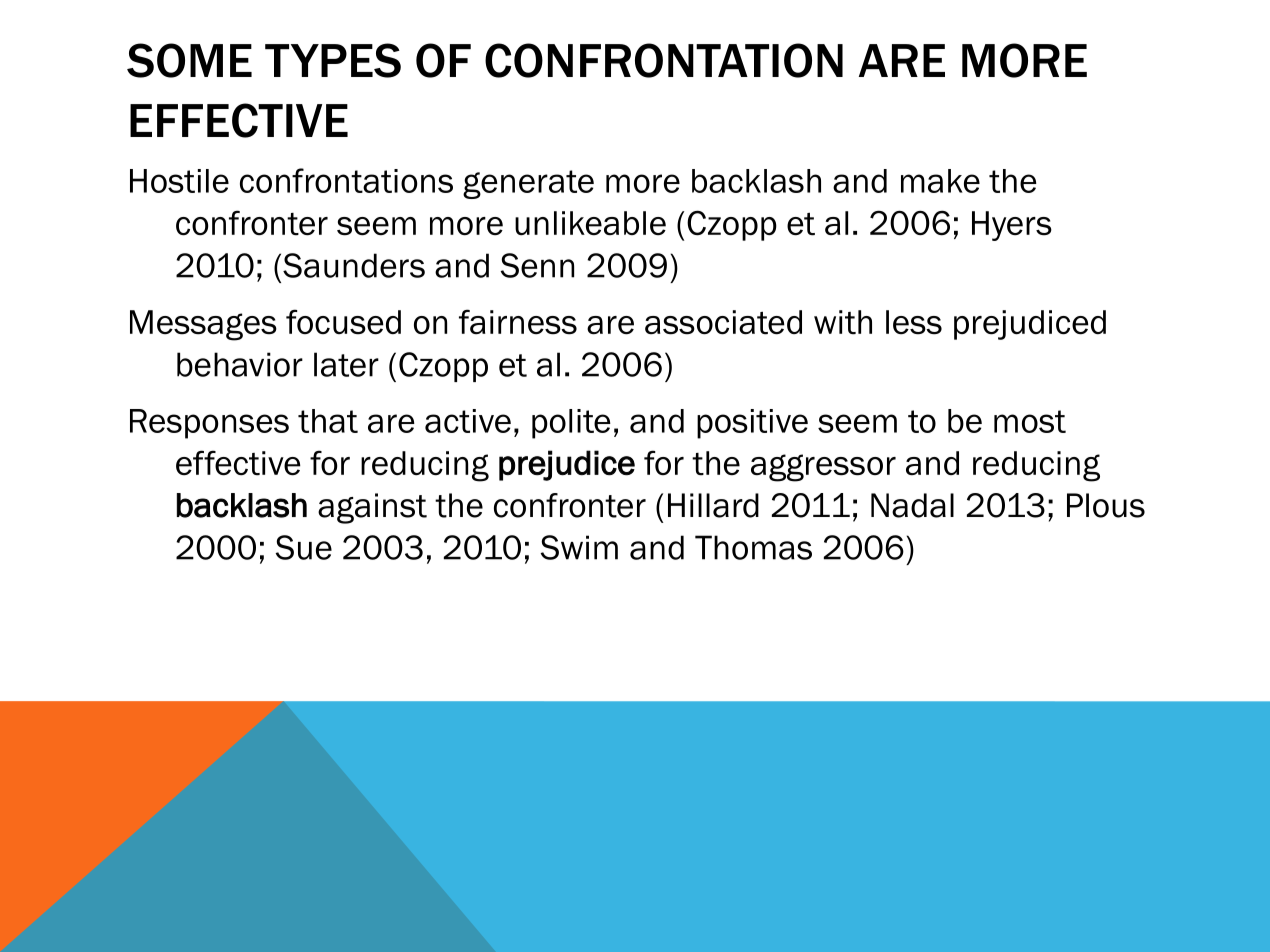  What do you see at coordinates (1030, 421) in the page?
I see `most` at bounding box center [1030, 421].
